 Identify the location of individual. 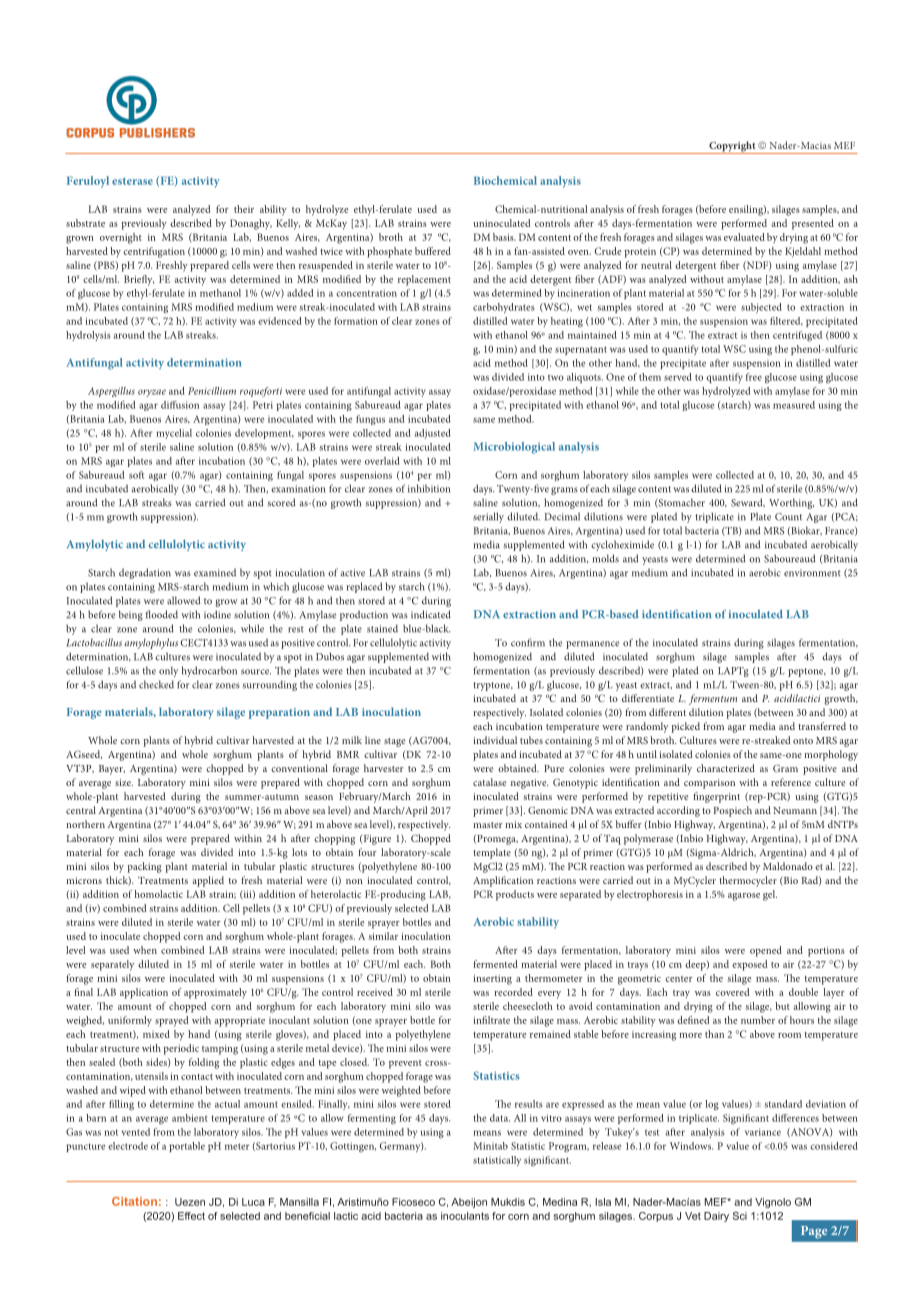
(495, 740).
